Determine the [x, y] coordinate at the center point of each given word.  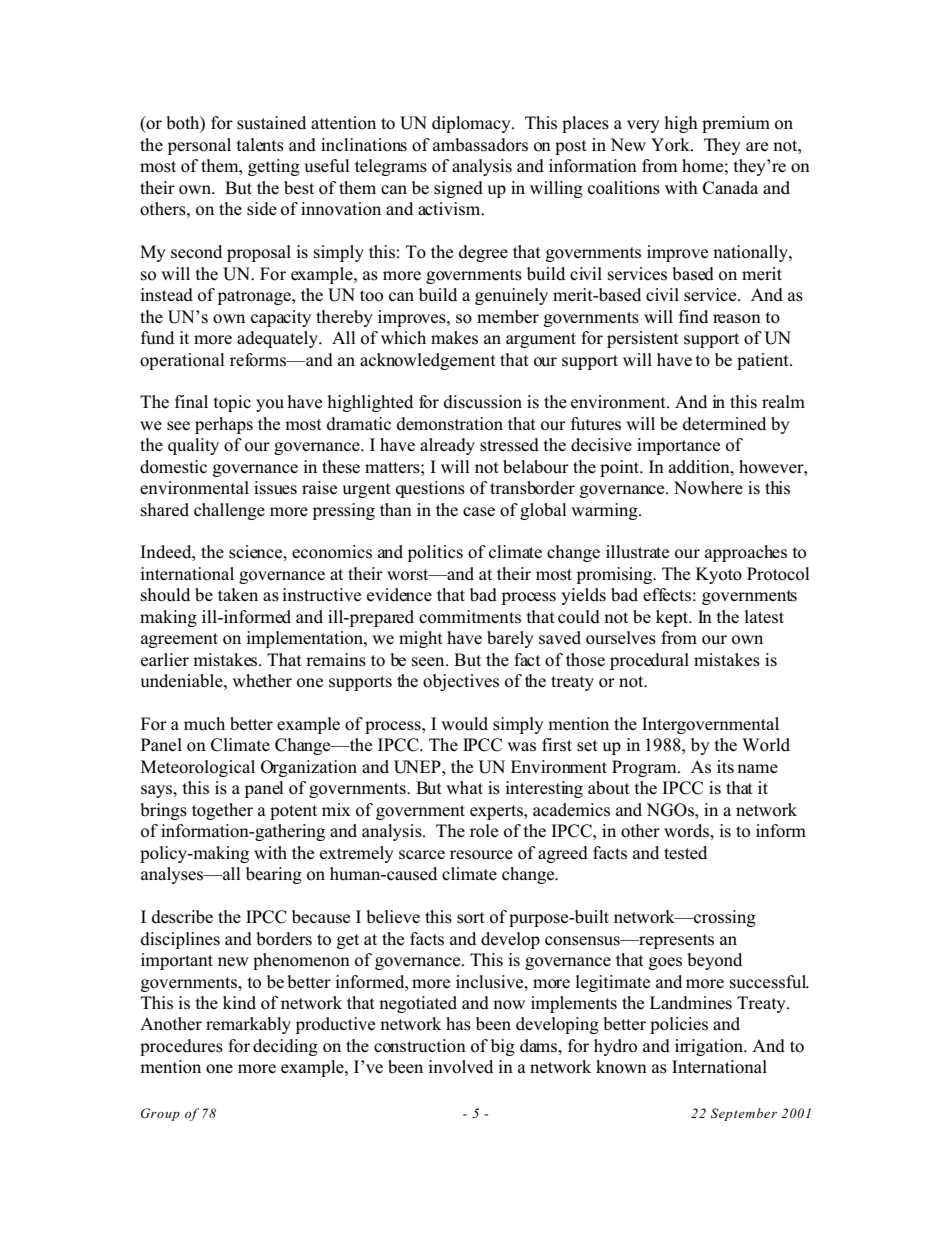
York [671, 145]
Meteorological [198, 768]
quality [193, 446]
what [464, 787]
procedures [181, 1047]
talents [260, 145]
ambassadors [480, 145]
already [447, 446]
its [725, 767]
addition [700, 467]
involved [460, 1067]
